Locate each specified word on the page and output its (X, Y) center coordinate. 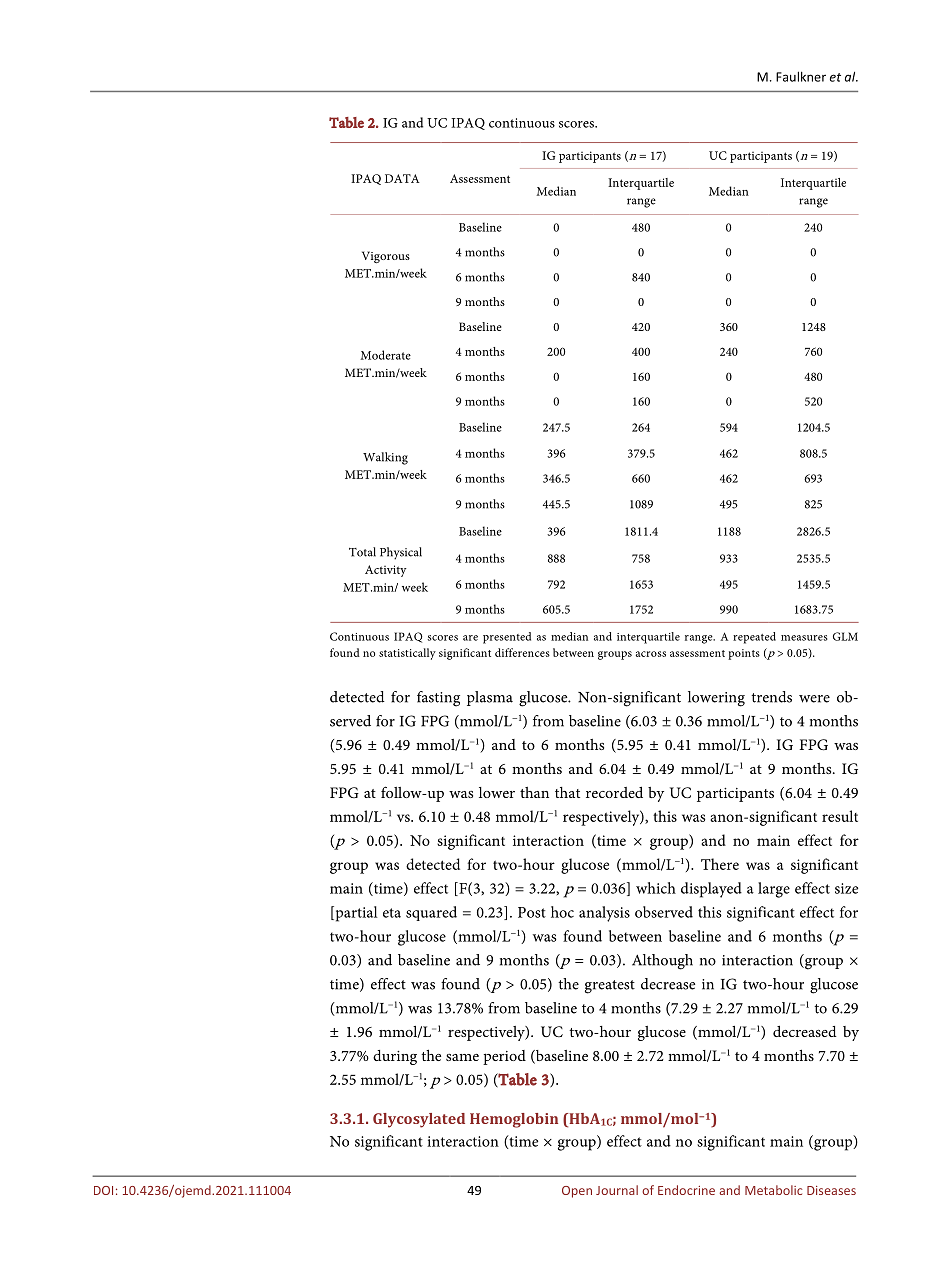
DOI (103, 1190)
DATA (402, 178)
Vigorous (386, 257)
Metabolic (773, 1190)
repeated (754, 638)
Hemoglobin (514, 1120)
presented (507, 638)
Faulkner (801, 76)
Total (362, 552)
